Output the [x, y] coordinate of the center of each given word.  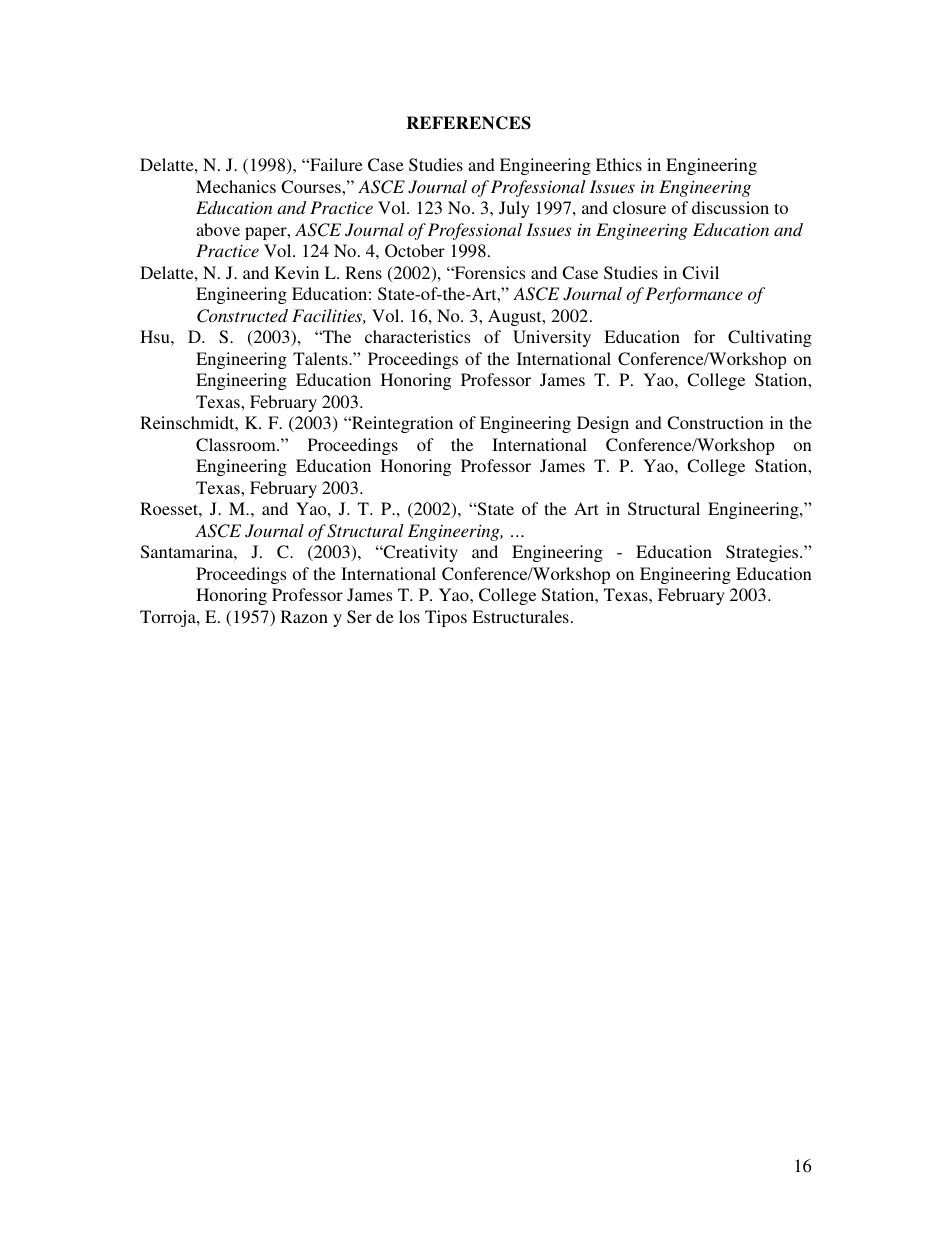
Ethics [619, 164]
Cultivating [770, 338]
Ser [359, 617]
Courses [312, 187]
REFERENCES [469, 123]
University [552, 338]
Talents [321, 358]
